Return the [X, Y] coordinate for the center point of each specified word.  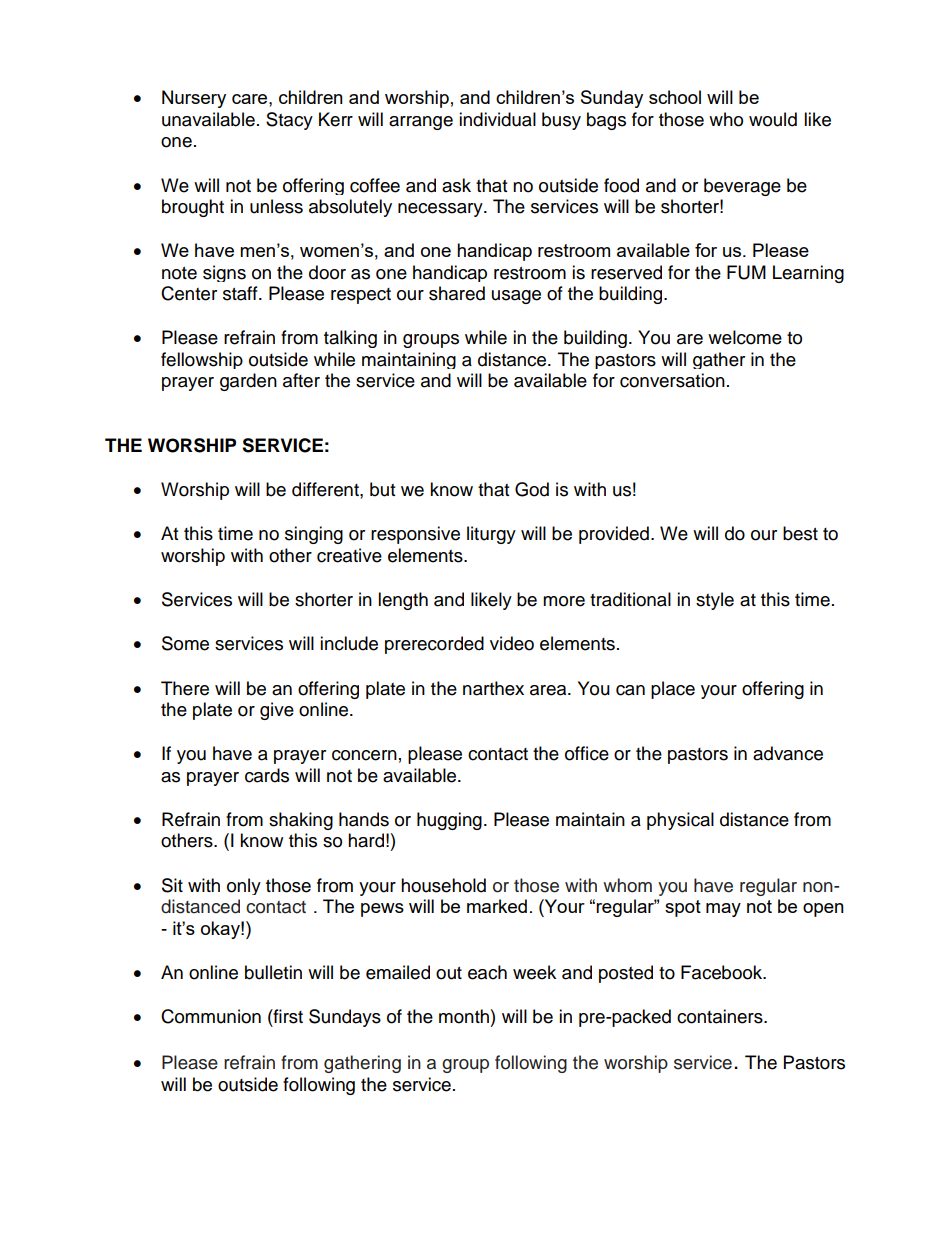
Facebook [723, 972]
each [487, 972]
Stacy [289, 121]
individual [497, 119]
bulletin [273, 972]
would [773, 119]
